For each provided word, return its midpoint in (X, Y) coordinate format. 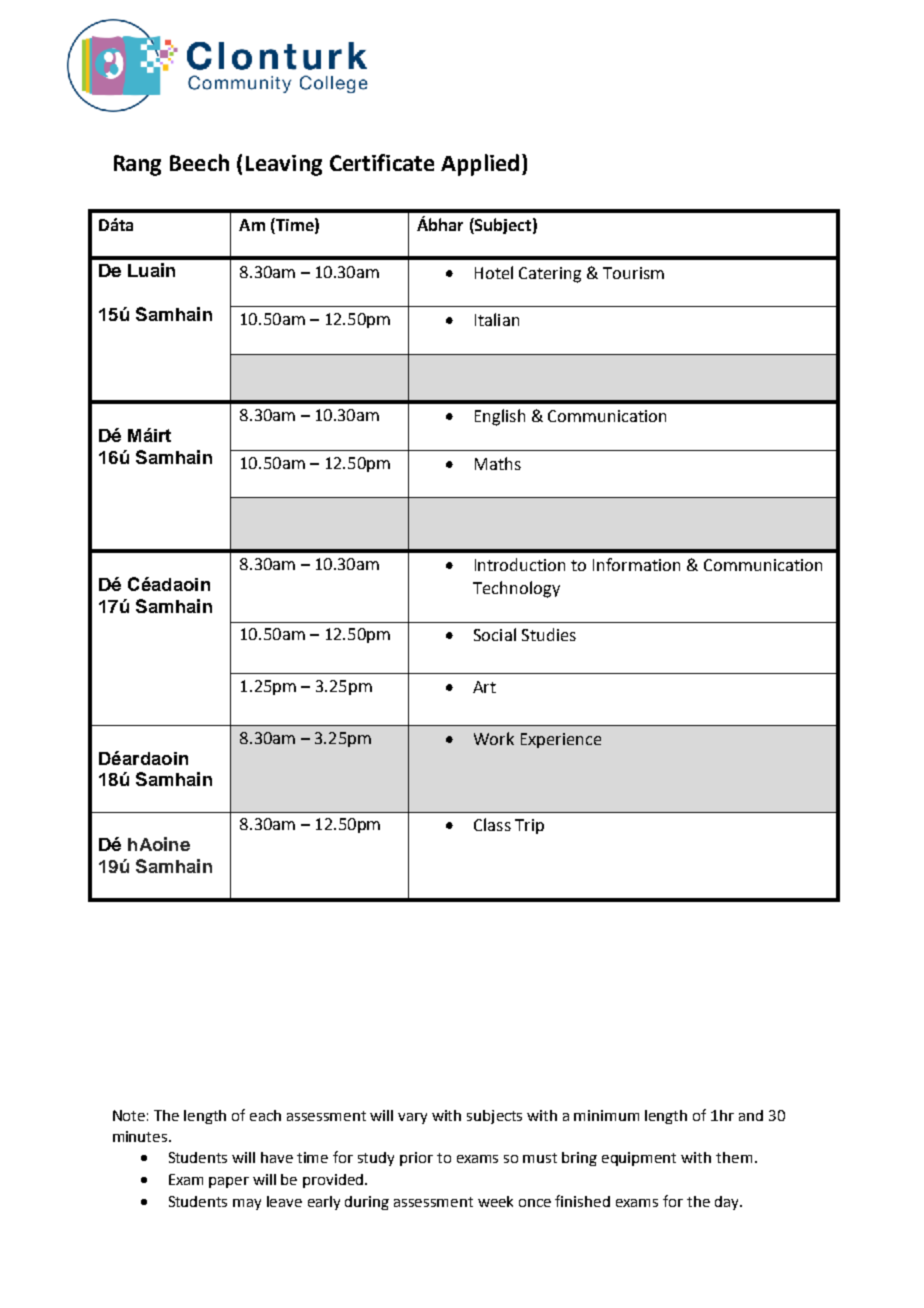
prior (416, 1159)
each (265, 1115)
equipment (639, 1159)
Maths (498, 463)
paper (229, 1182)
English (500, 417)
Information (636, 564)
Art (484, 687)
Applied (480, 165)
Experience (561, 740)
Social (495, 634)
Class (492, 824)
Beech (199, 162)
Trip (529, 826)
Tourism (633, 273)
